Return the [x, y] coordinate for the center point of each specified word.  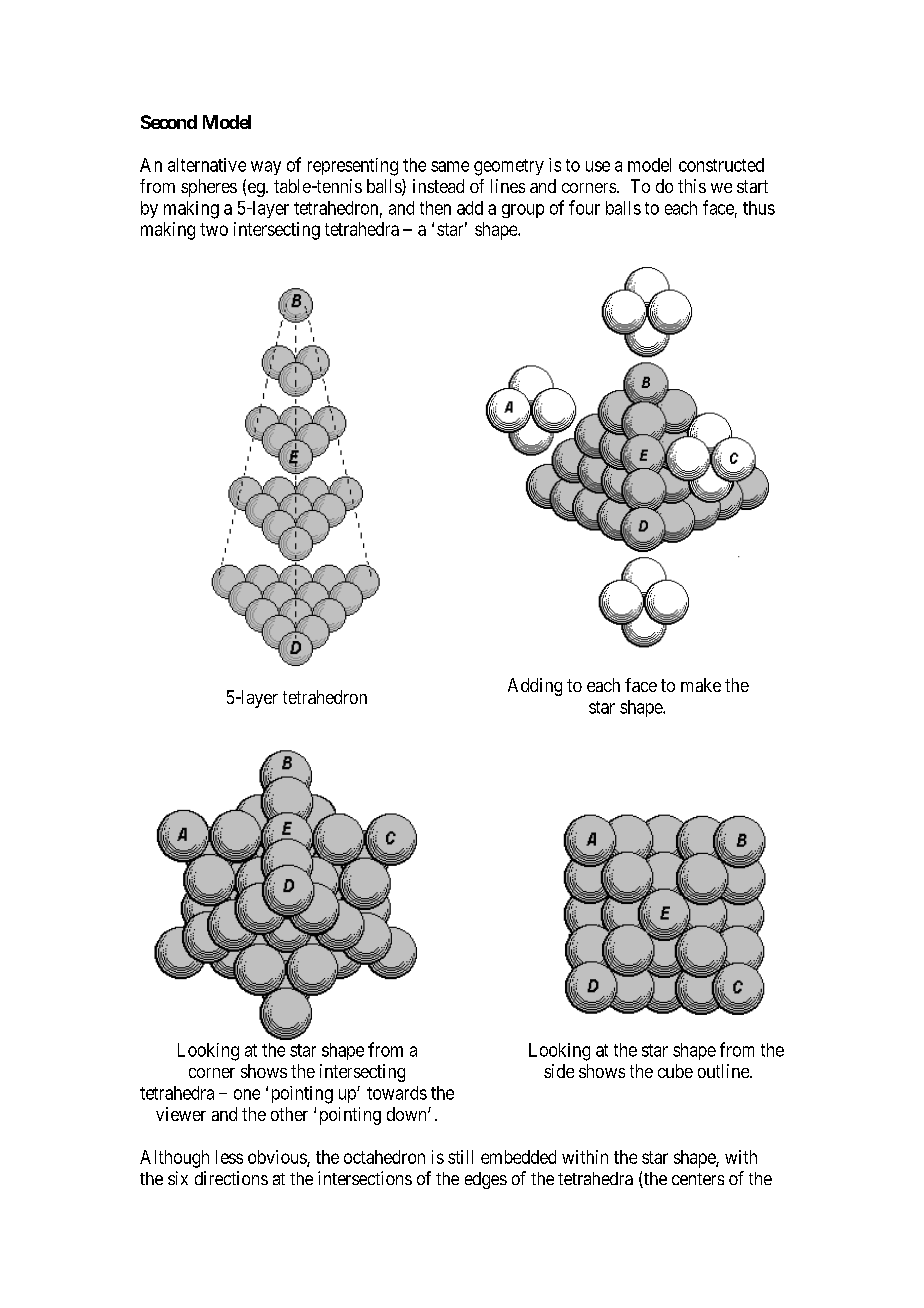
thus [759, 208]
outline [724, 1071]
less [229, 1157]
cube [675, 1071]
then [435, 208]
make [701, 685]
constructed [721, 165]
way [266, 168]
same [450, 166]
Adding [535, 687]
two [214, 229]
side [559, 1071]
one [247, 1094]
